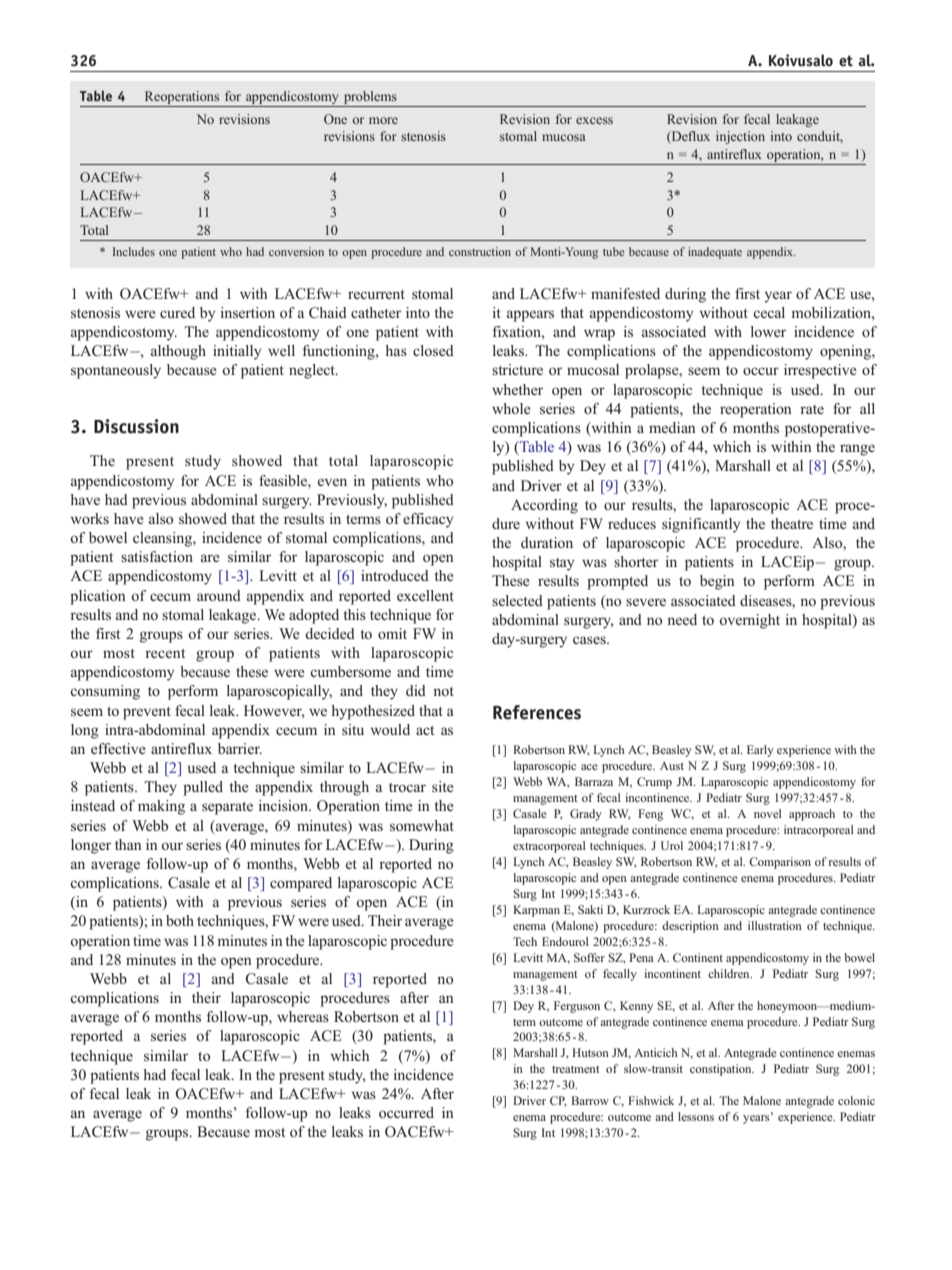 The image size is (952, 1270). Describe the element at coordinates (157, 556) in the page. I see `satisfaction` at that location.
